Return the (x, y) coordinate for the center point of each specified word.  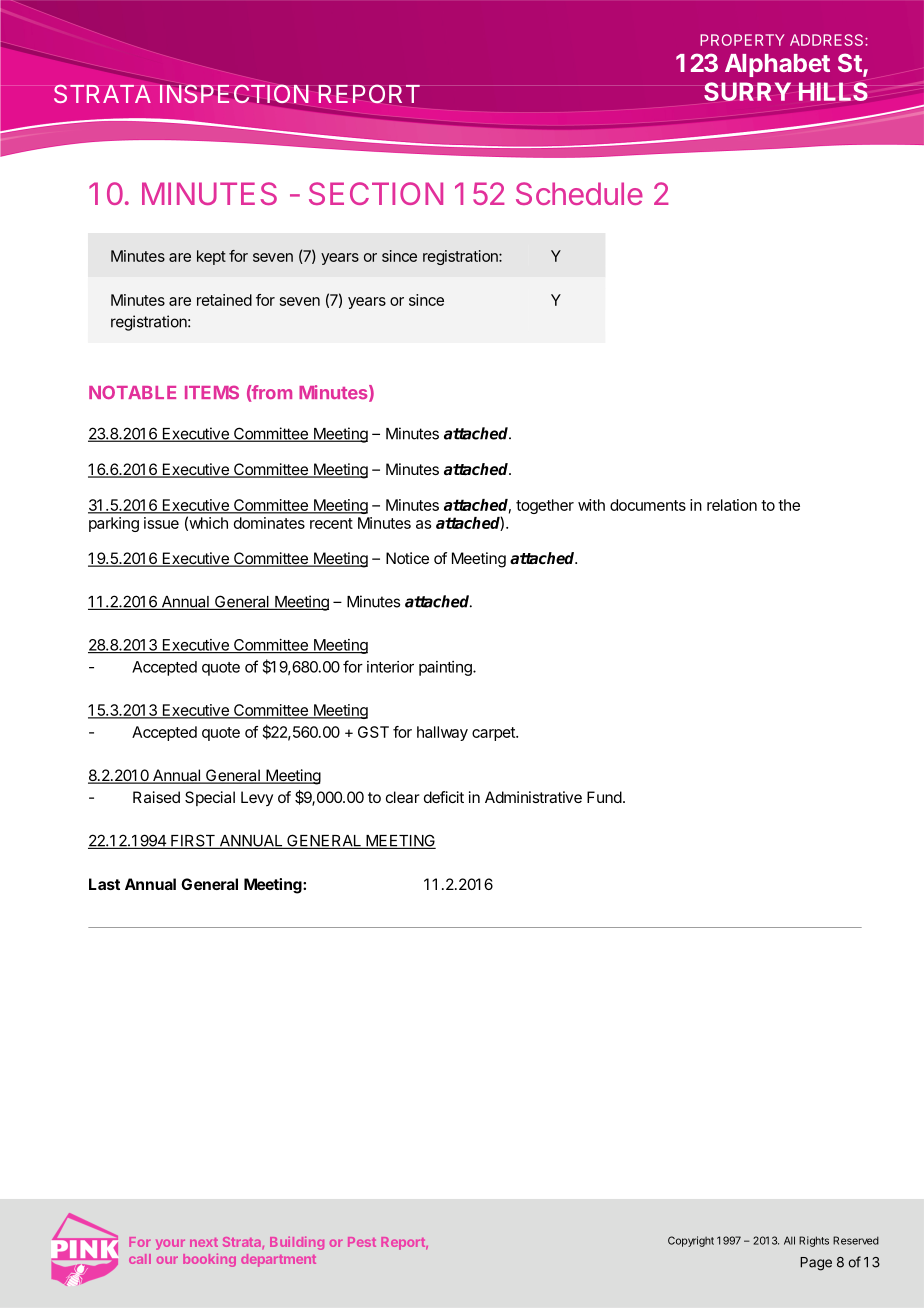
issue (161, 523)
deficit (444, 797)
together (545, 506)
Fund (604, 797)
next (204, 1242)
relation (732, 505)
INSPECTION (234, 93)
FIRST (193, 841)
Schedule (579, 193)
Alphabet (777, 65)
